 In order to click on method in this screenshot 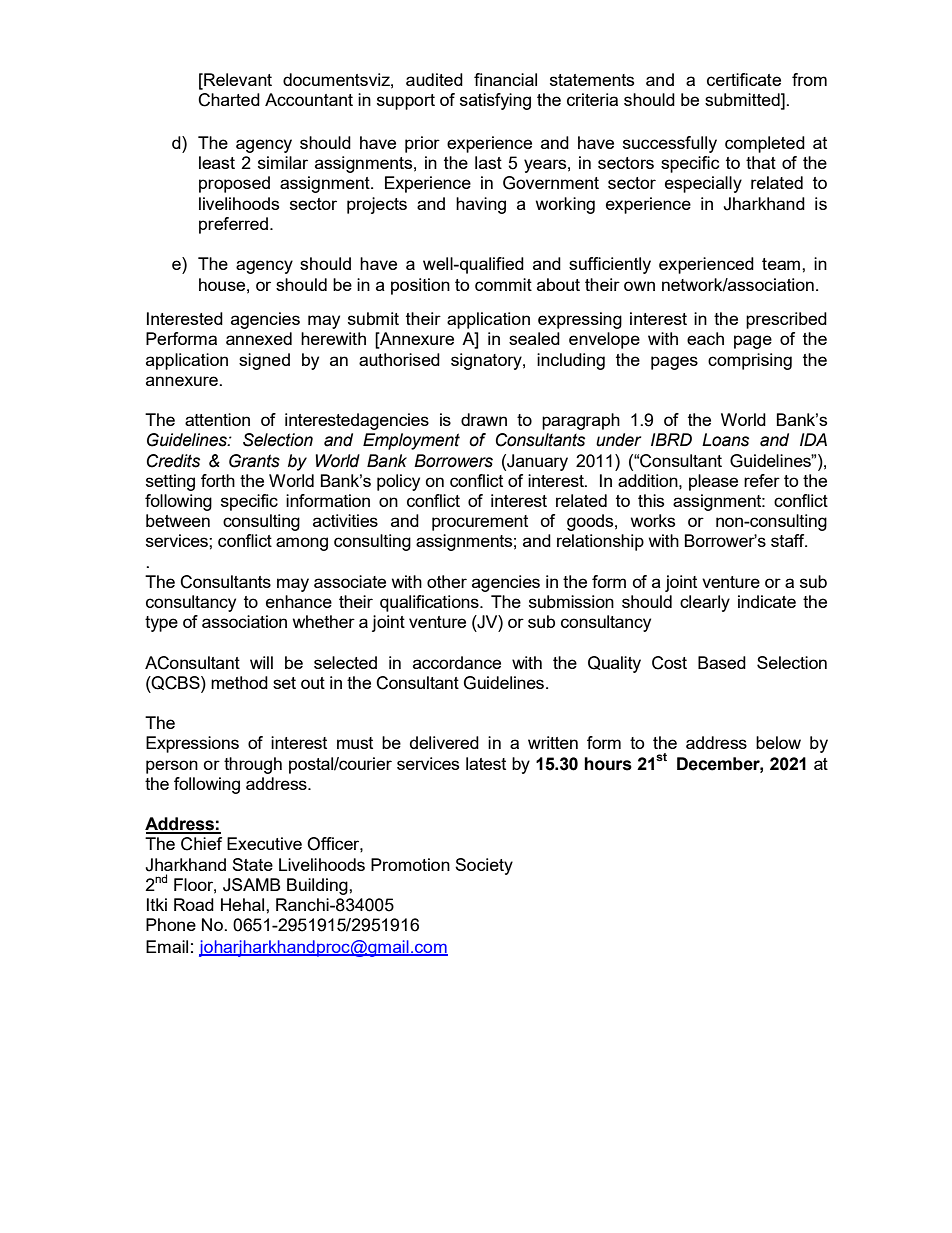, I will do `click(239, 682)`.
